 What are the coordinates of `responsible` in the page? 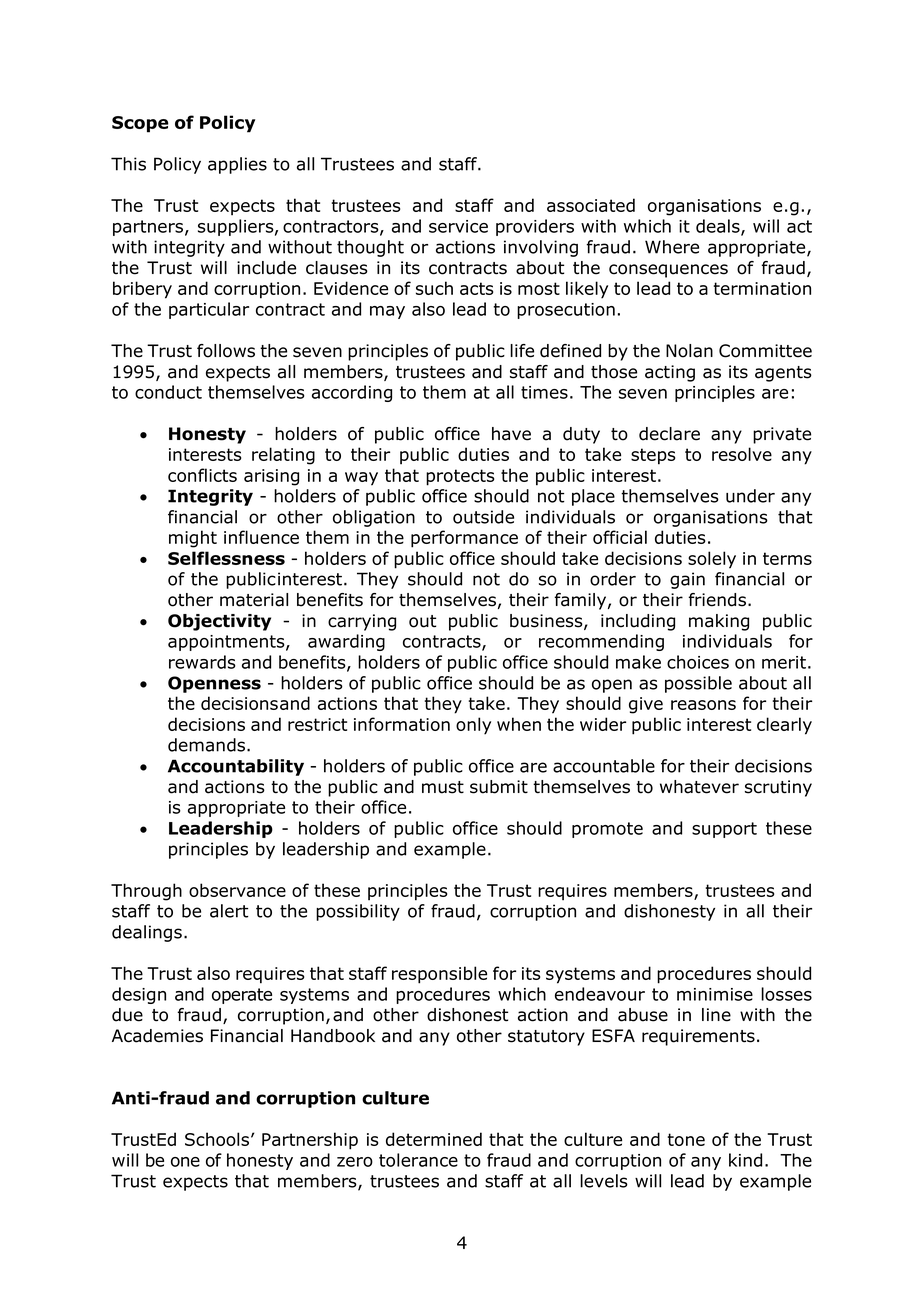 It's located at (439, 975).
